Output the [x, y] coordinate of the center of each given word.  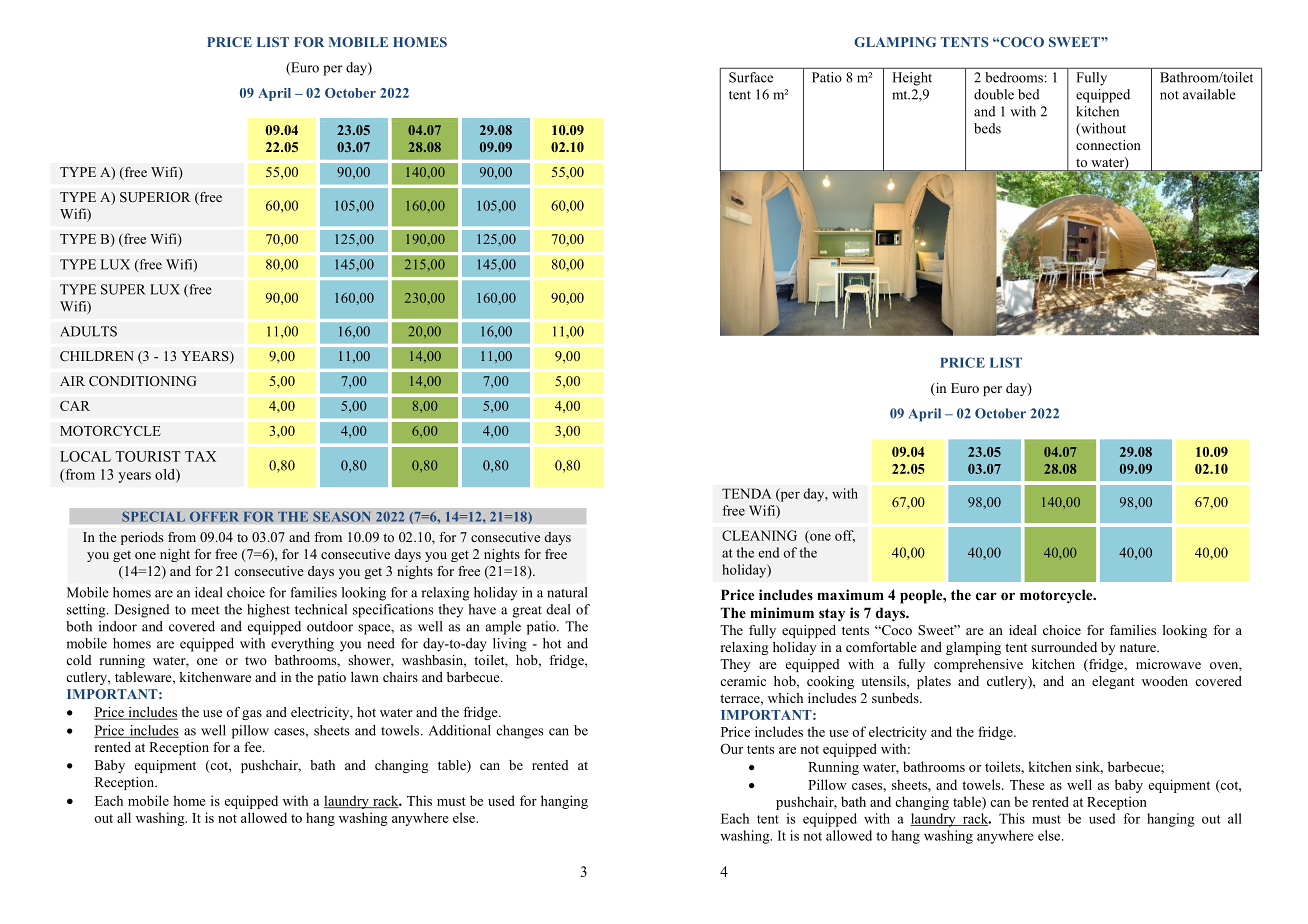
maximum [850, 594]
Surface [751, 77]
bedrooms [1014, 77]
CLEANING [759, 535]
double [994, 94]
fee [254, 747]
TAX [200, 456]
